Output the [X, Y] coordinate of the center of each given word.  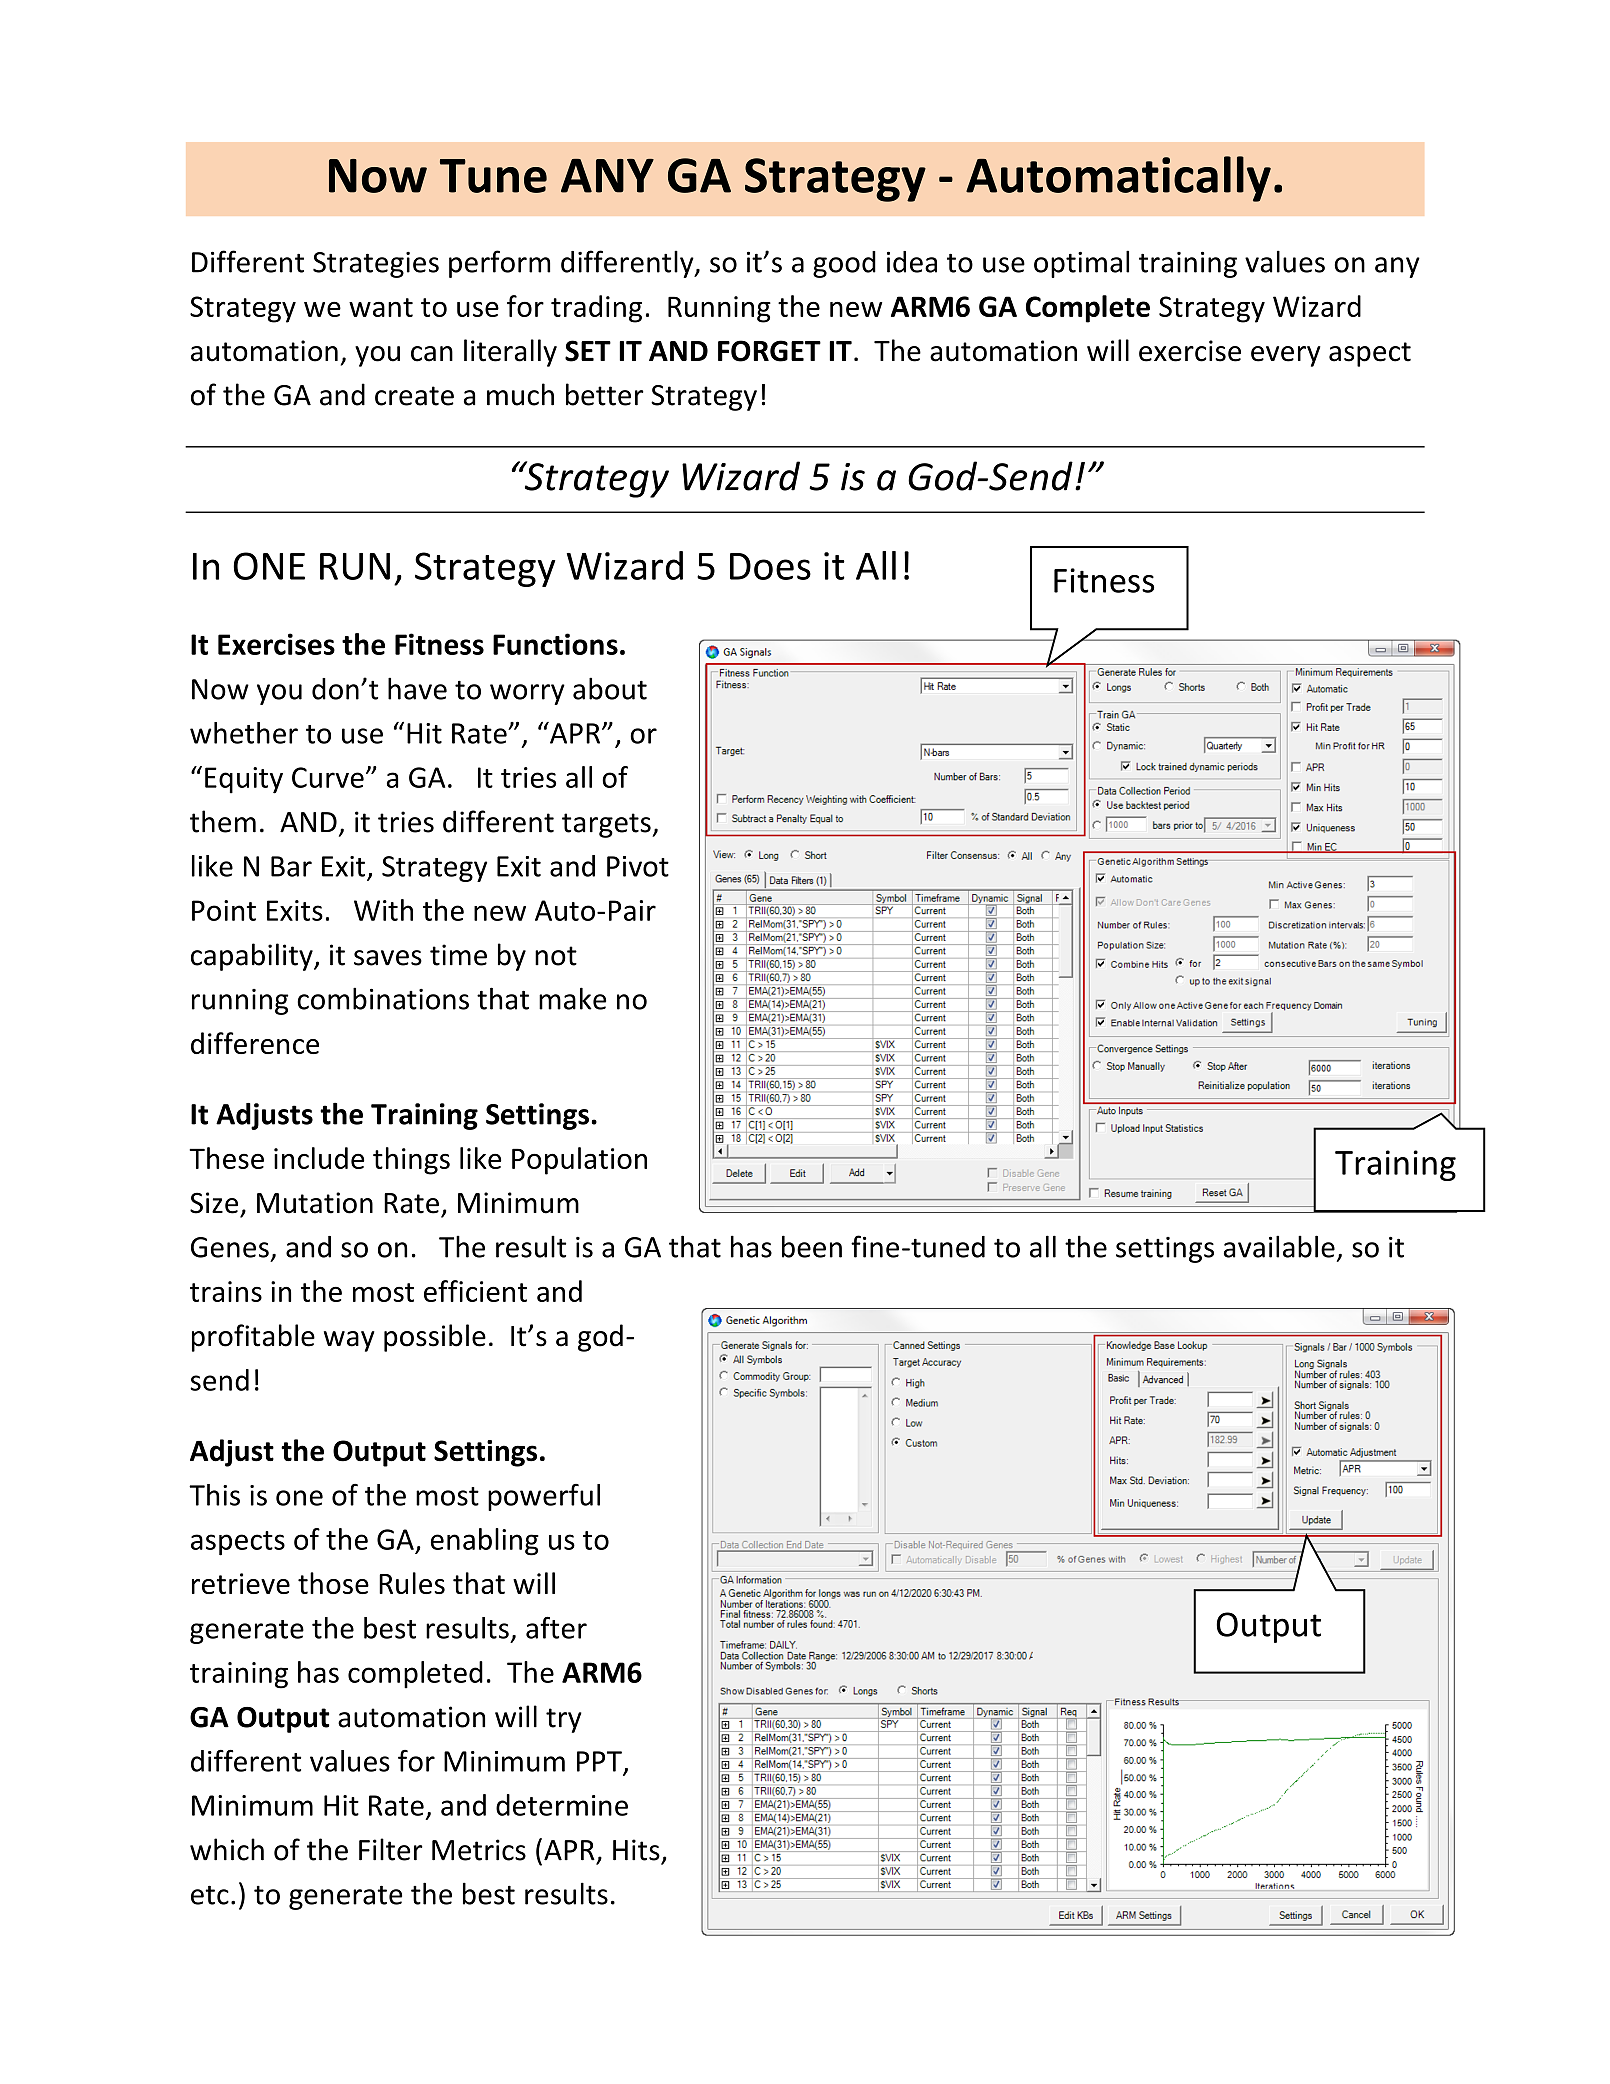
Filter [391, 1849]
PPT [600, 1762]
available [1279, 1246]
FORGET [769, 351]
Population [579, 1161]
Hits [636, 1850]
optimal [1081, 264]
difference [255, 1043]
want [381, 307]
